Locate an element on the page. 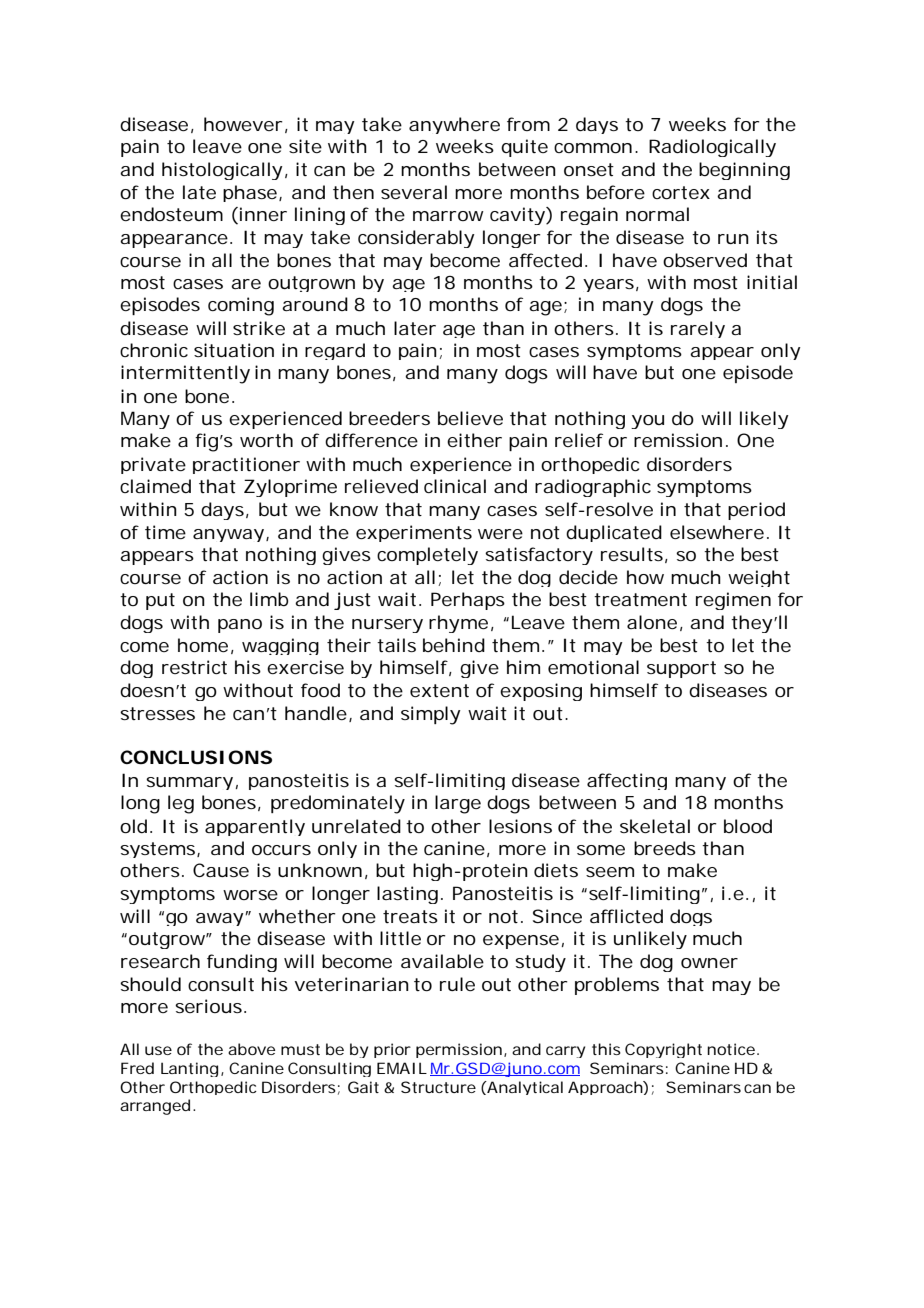 Image resolution: width=924 pixels, height=1308 pixels. summary is located at coordinates (189, 783).
